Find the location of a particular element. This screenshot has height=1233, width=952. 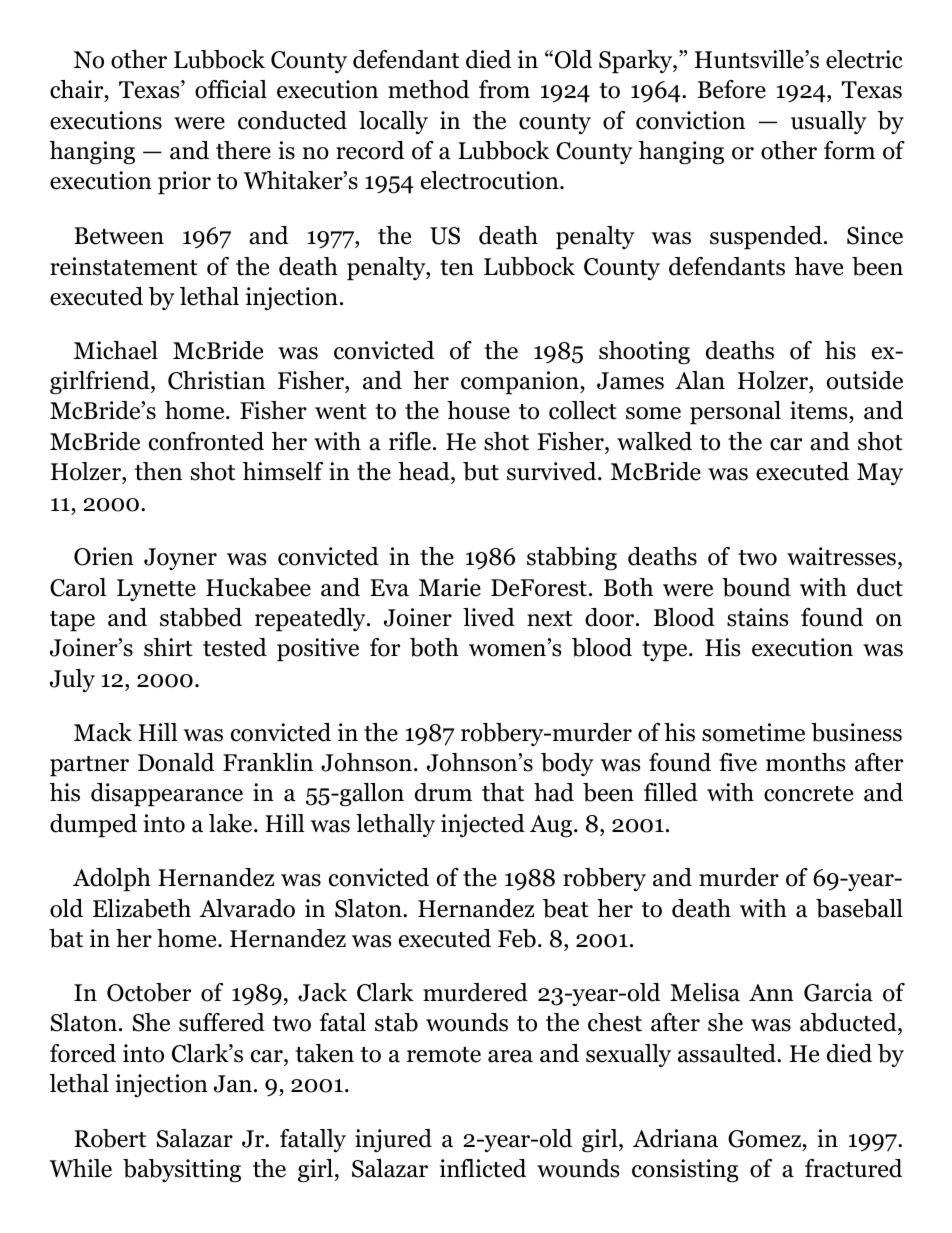

babysitting is located at coordinates (182, 1170).
